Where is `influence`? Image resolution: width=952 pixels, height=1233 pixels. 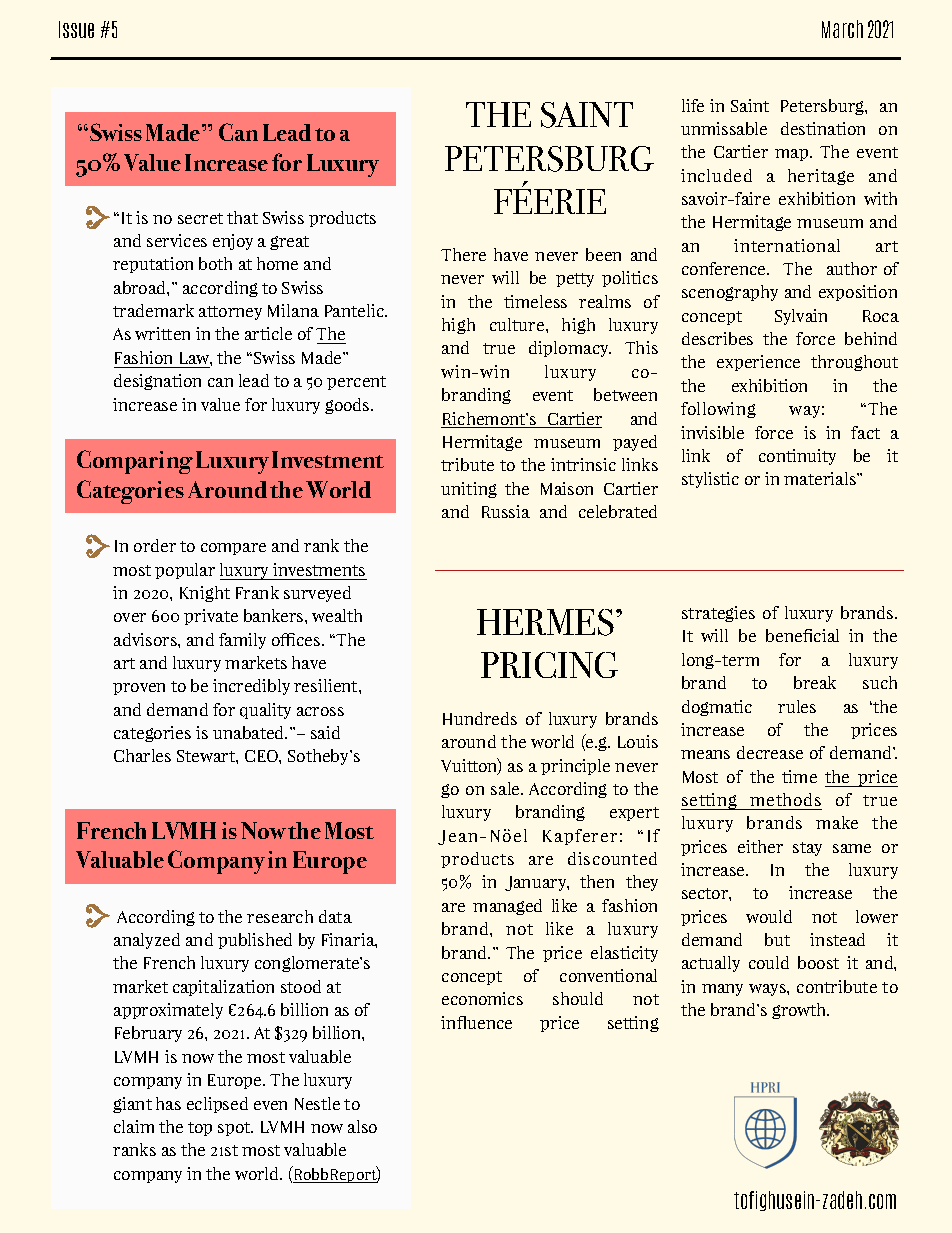
influence is located at coordinates (476, 1022).
